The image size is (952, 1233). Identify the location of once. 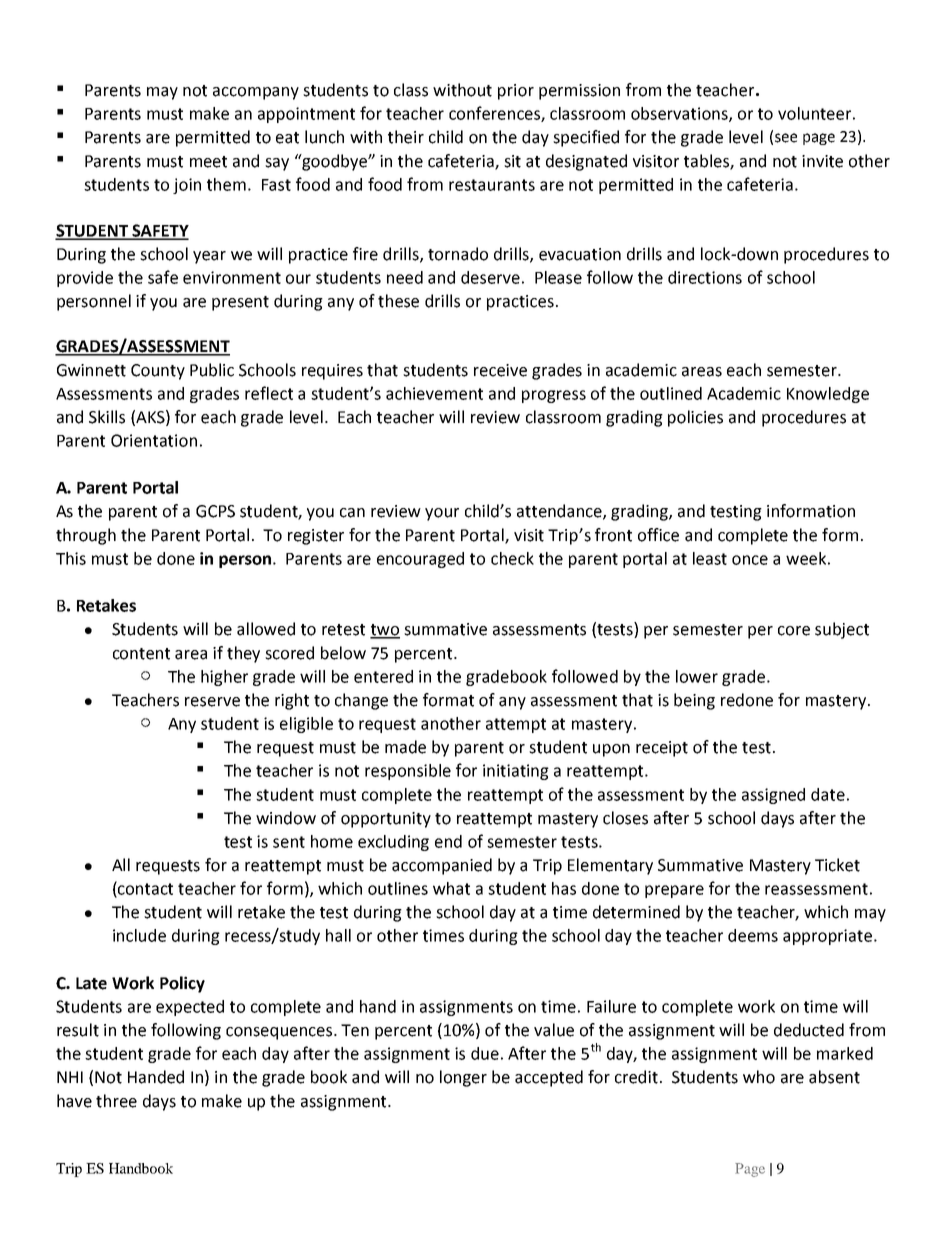
(750, 560).
